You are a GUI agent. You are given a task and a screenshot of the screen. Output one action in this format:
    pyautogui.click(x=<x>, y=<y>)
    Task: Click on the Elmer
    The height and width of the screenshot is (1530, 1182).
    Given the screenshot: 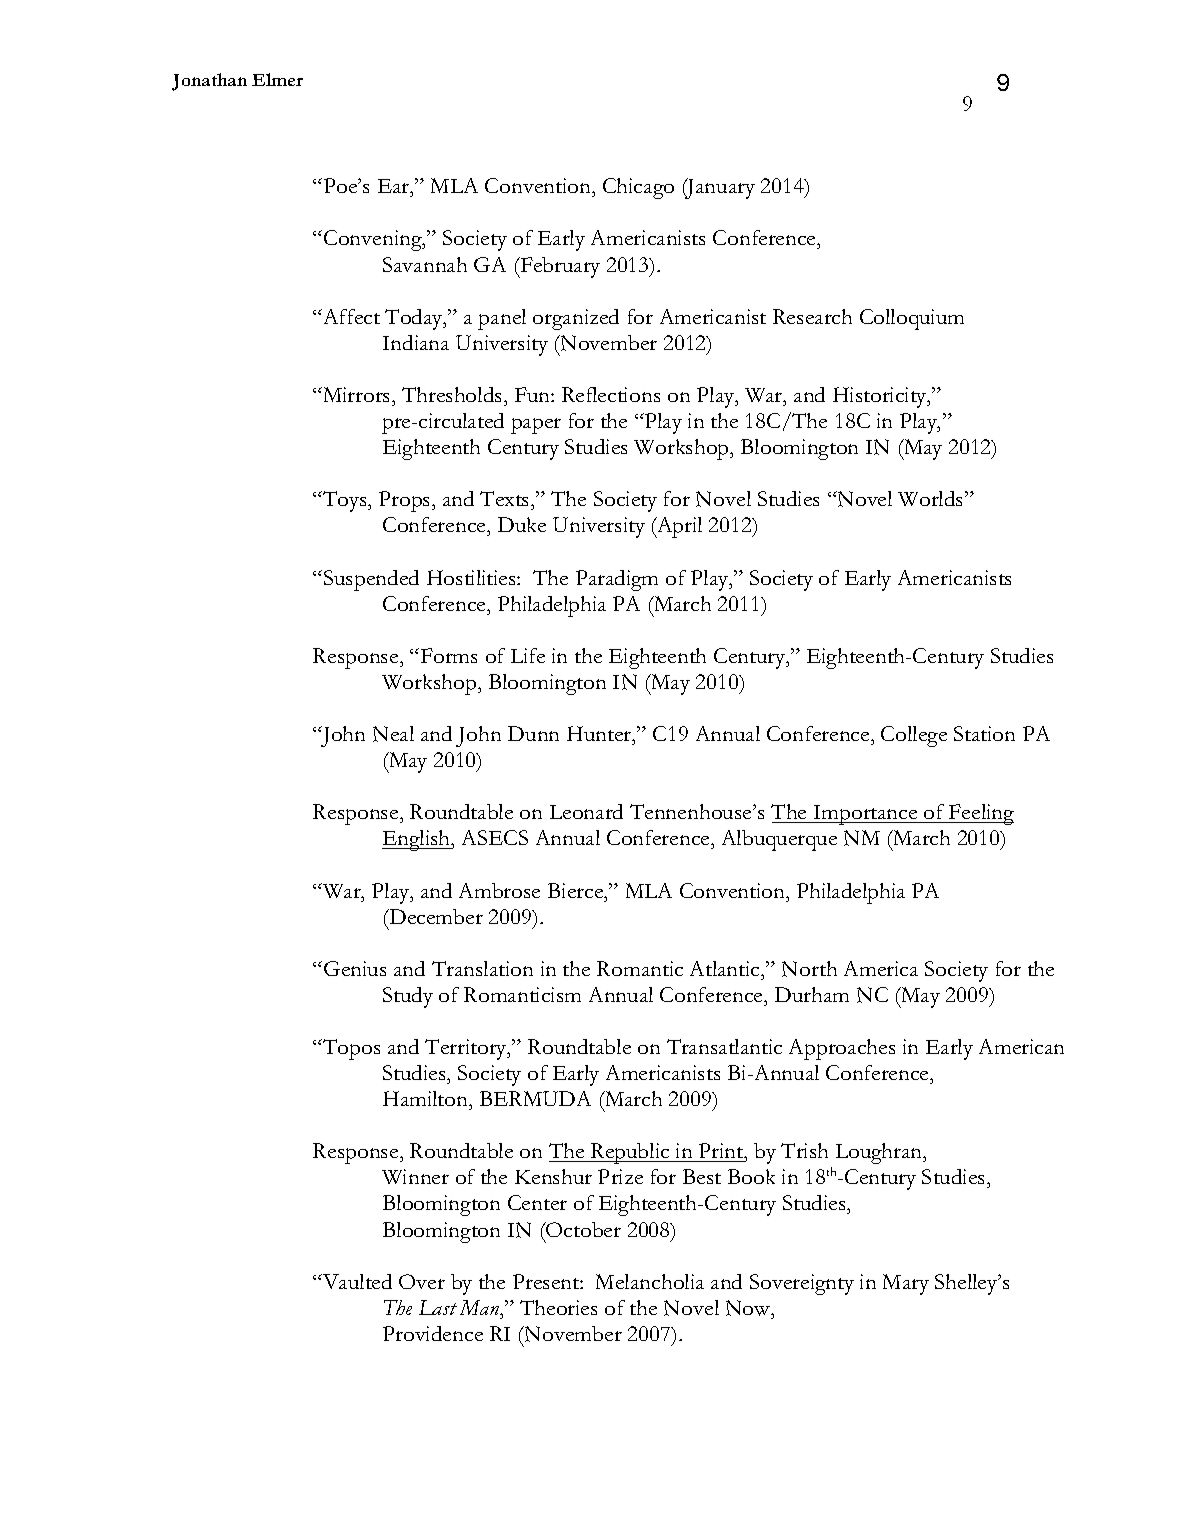 What is the action you would take?
    pyautogui.click(x=277, y=79)
